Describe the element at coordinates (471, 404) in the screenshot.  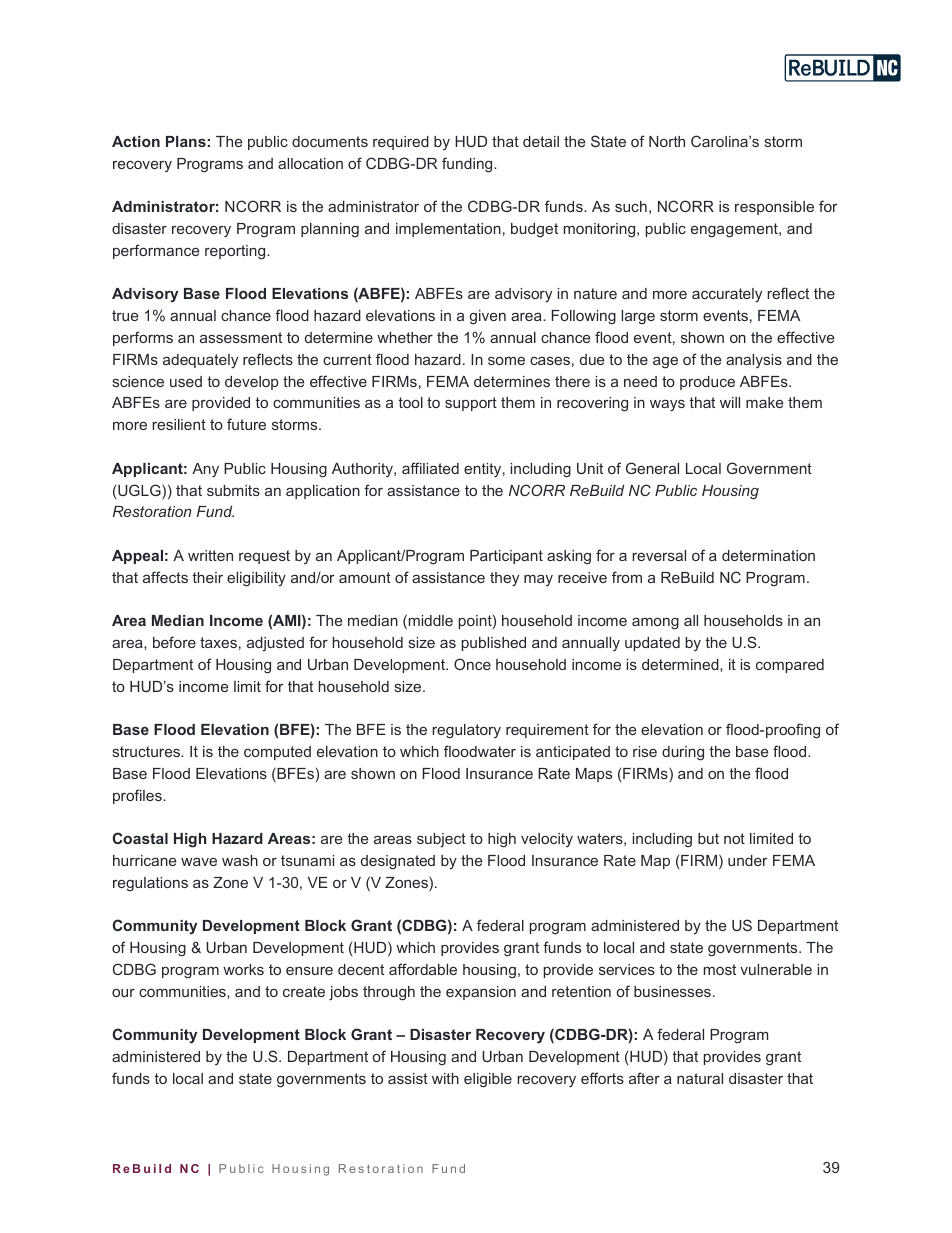
I see `support` at that location.
